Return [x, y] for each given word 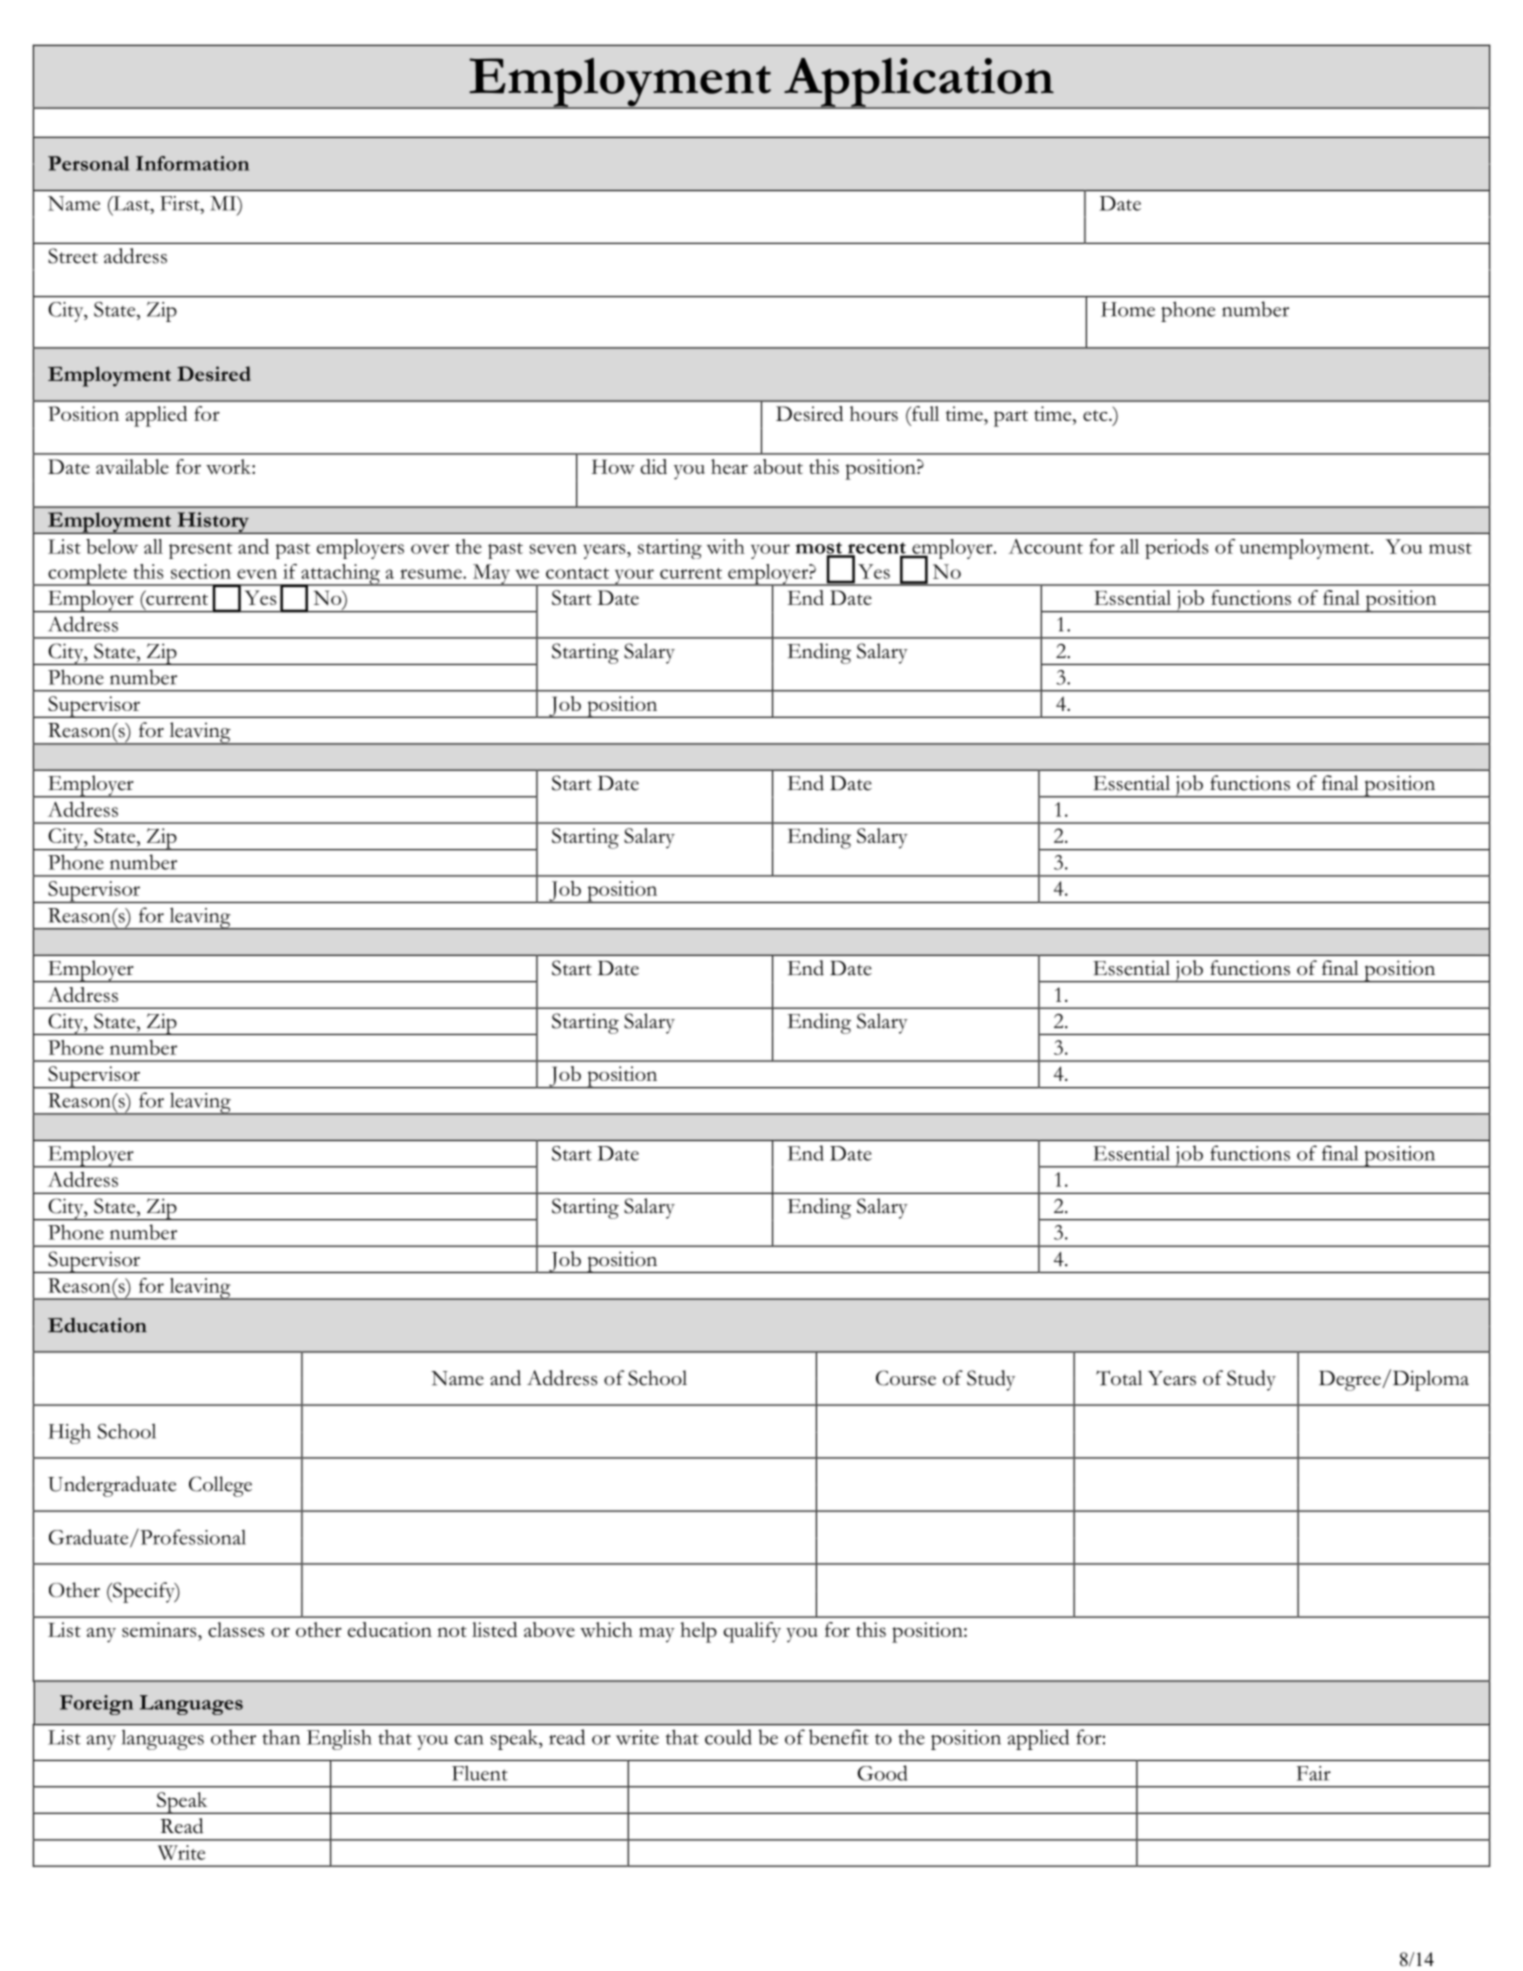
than [281, 1737]
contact [577, 573]
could [728, 1737]
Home [1128, 309]
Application [919, 83]
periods [1176, 549]
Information [192, 163]
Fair [1314, 1773]
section [201, 571]
